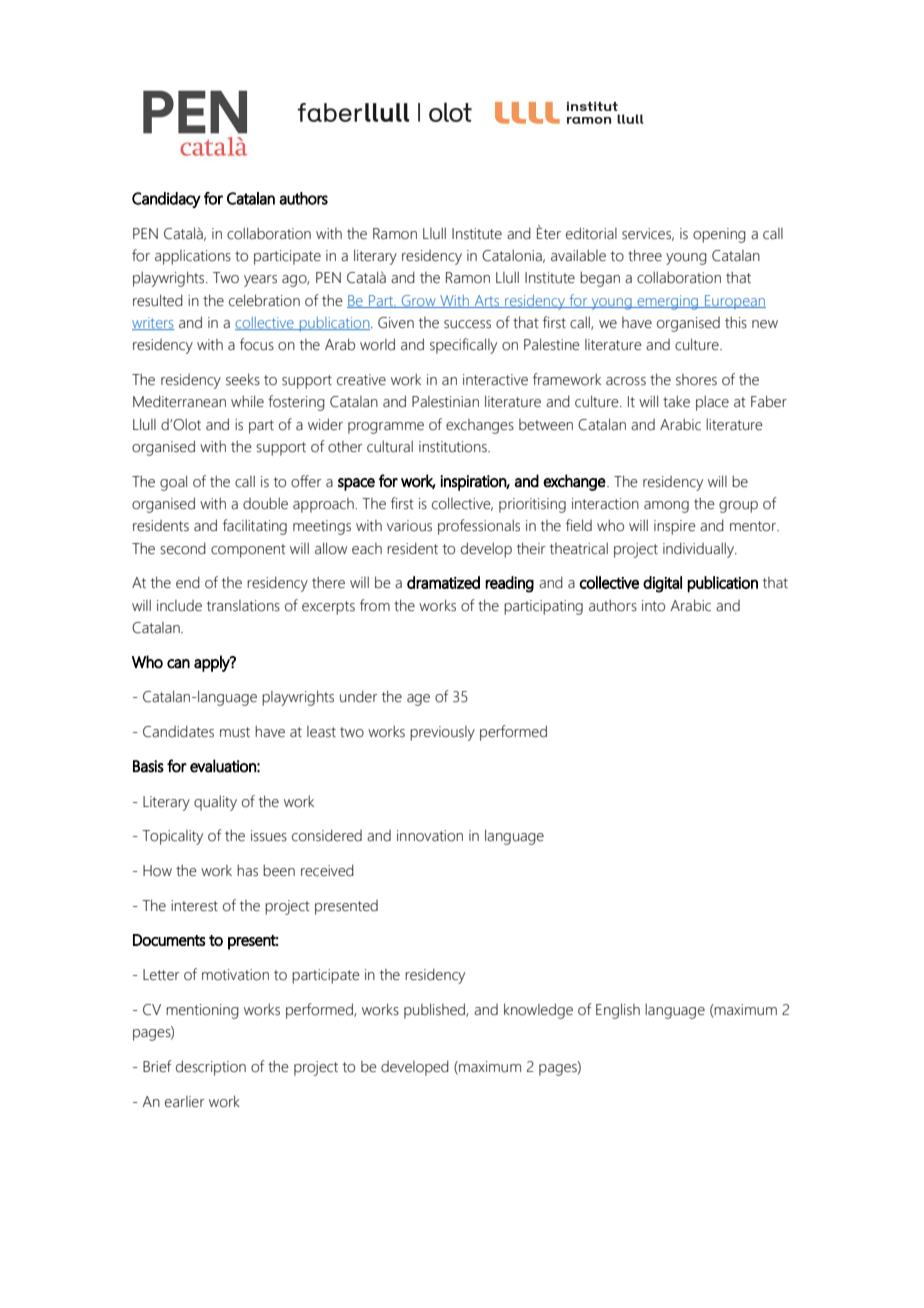 This screenshot has width=924, height=1308. What do you see at coordinates (443, 582) in the screenshot?
I see `dramatized` at bounding box center [443, 582].
